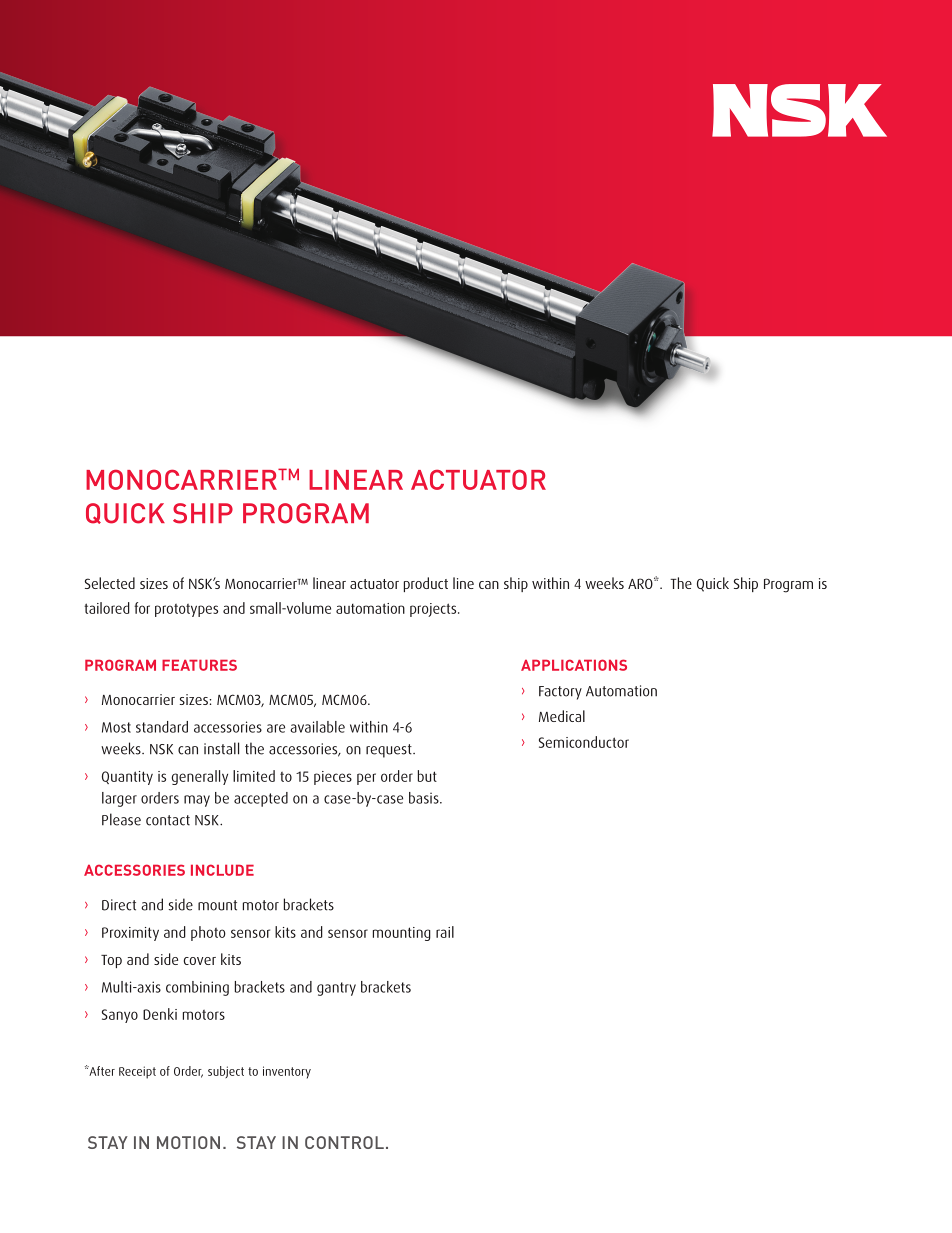  Describe the element at coordinates (188, 1142) in the screenshot. I see `MOTION` at that location.
